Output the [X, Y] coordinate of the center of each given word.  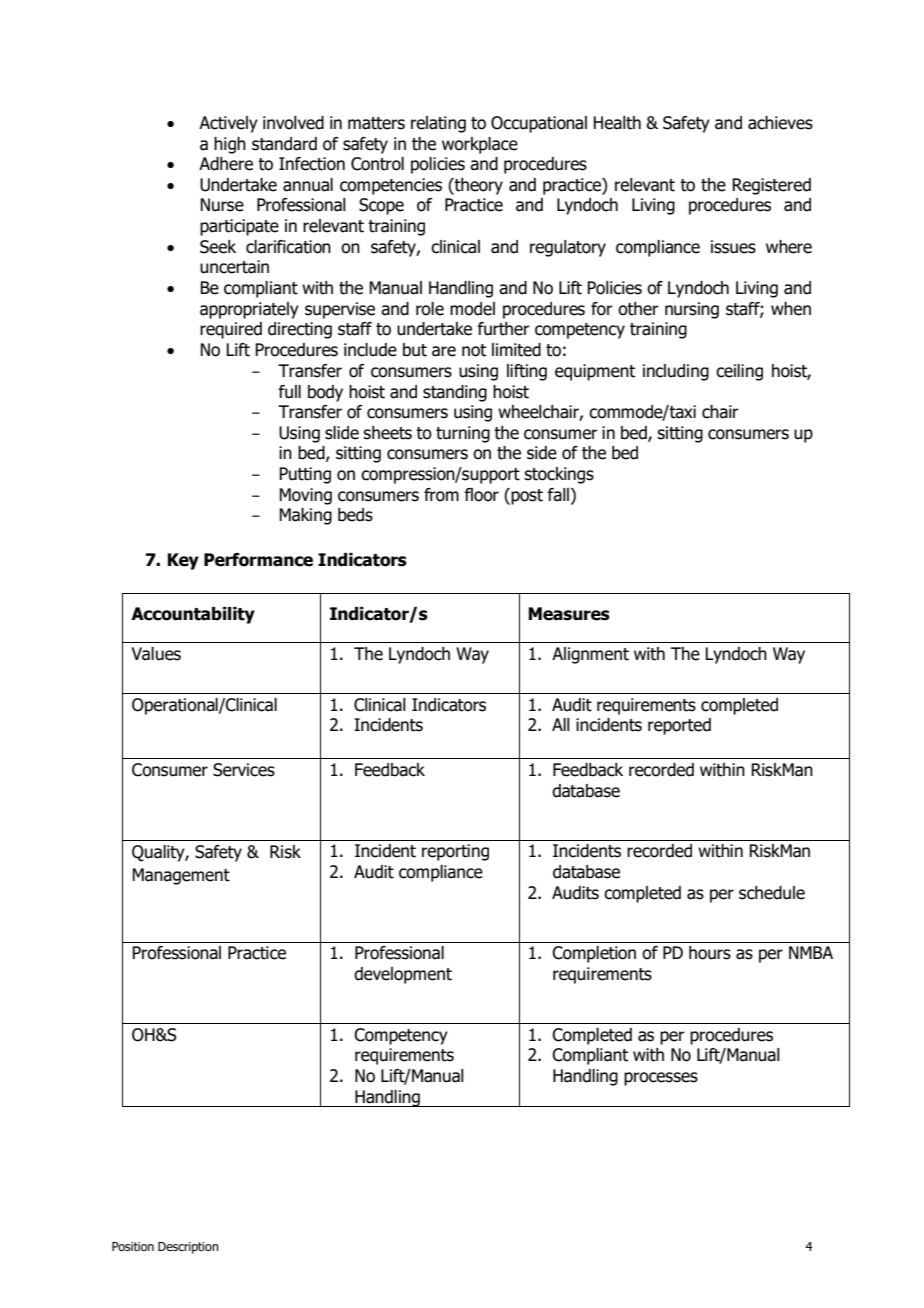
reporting [455, 852]
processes [661, 1079]
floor [481, 495]
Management [181, 876]
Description [188, 1248]
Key [183, 561]
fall [558, 495]
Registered [771, 186]
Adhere [226, 164]
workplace [480, 145]
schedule [772, 893]
